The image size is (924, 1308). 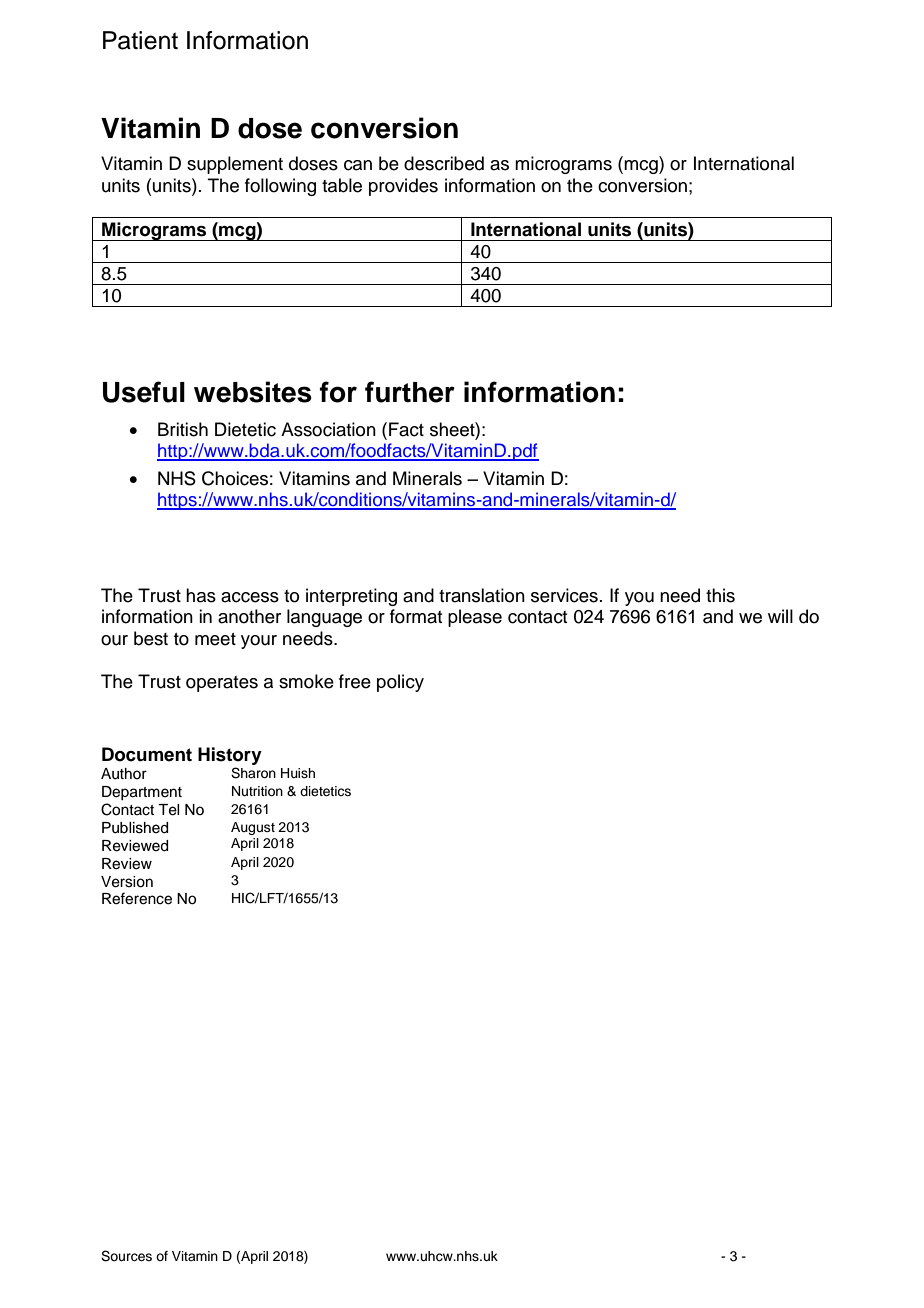 I want to click on Sources, so click(x=126, y=1256).
